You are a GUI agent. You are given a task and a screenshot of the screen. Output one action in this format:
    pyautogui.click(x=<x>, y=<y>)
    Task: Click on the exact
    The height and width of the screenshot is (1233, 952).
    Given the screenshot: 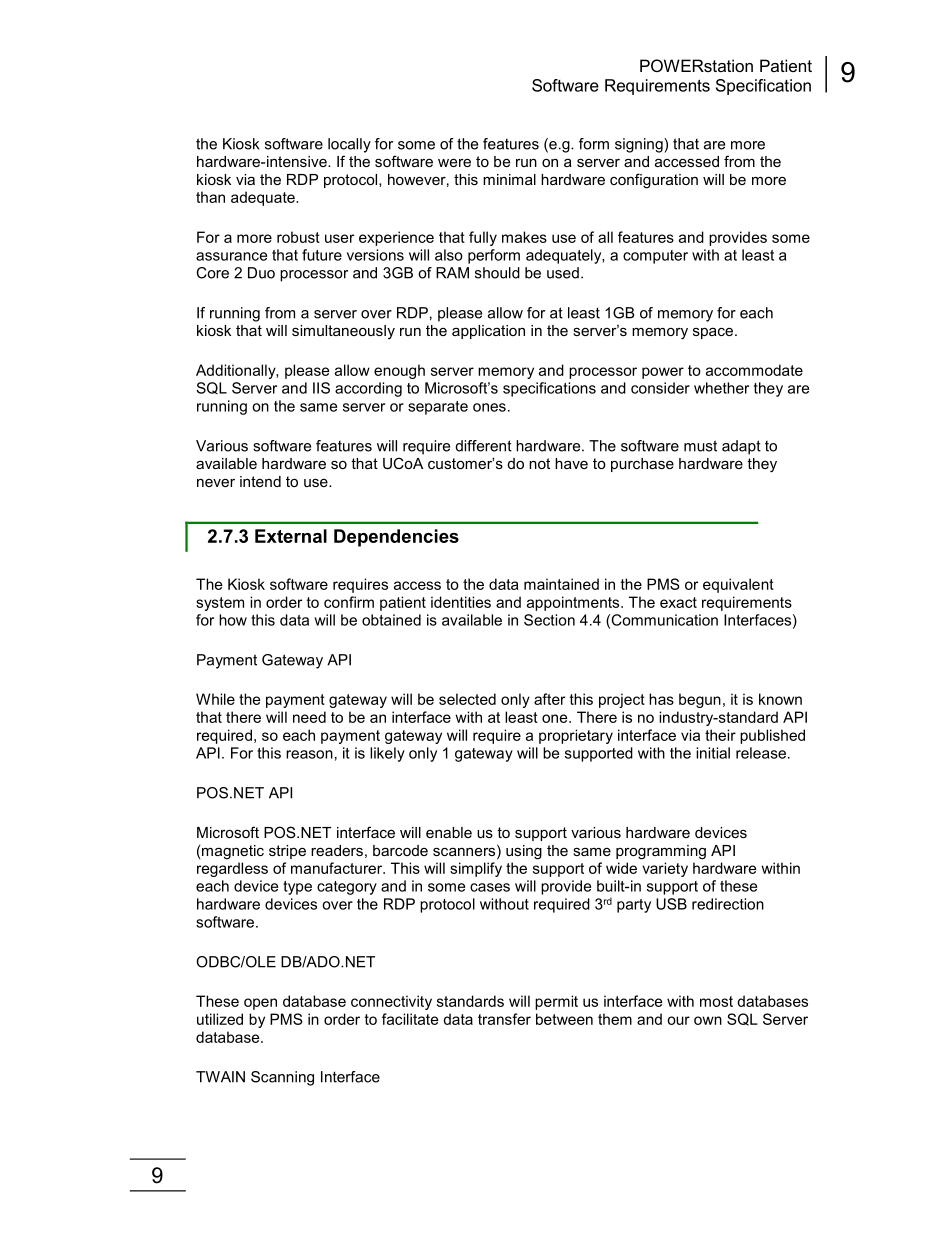 What is the action you would take?
    pyautogui.click(x=678, y=602)
